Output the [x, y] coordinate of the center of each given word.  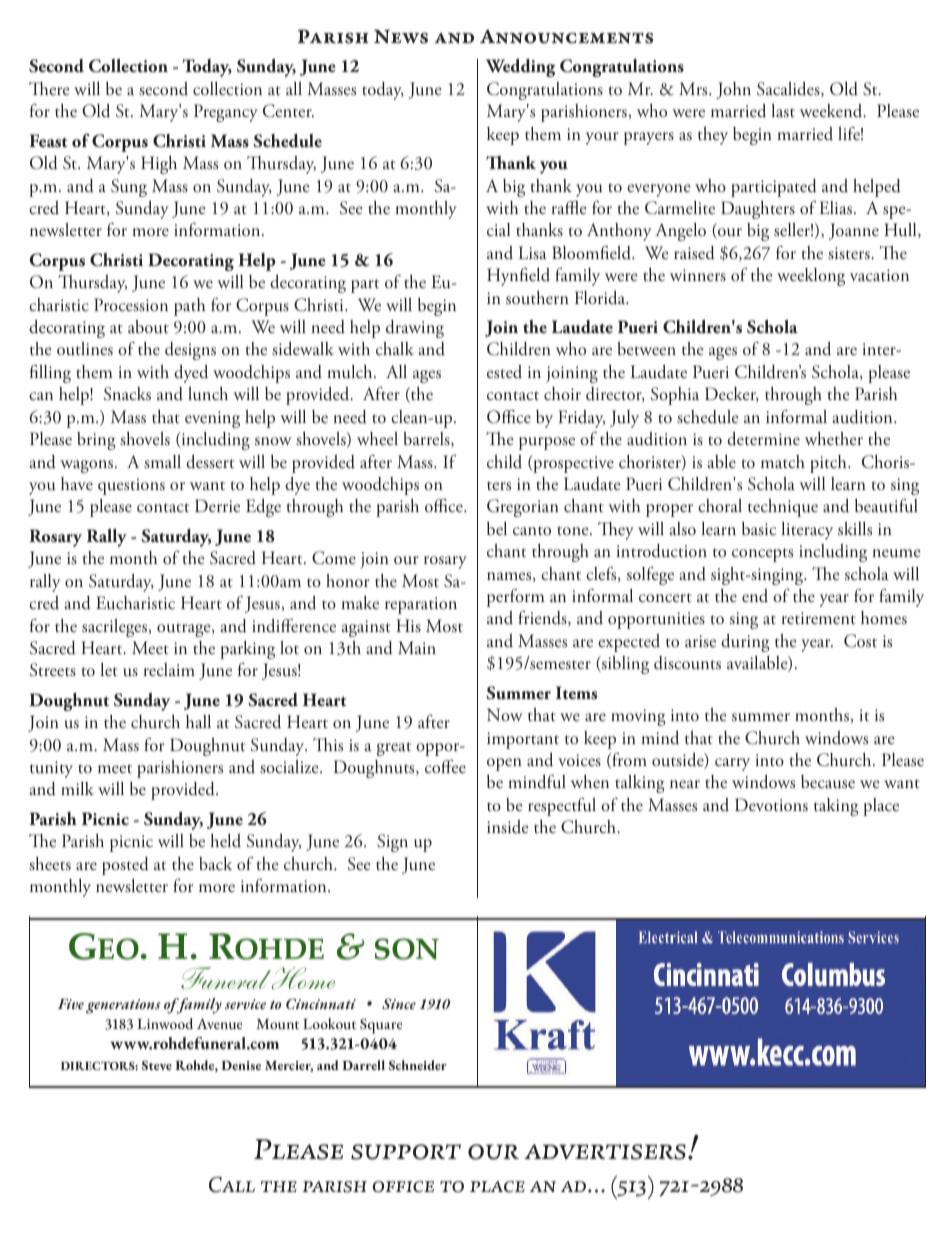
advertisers [605, 1152]
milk [77, 788]
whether [834, 439]
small [162, 462]
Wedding [521, 67]
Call [232, 1185]
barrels [428, 439]
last [783, 110]
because [828, 782]
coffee [445, 766]
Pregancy [226, 113]
